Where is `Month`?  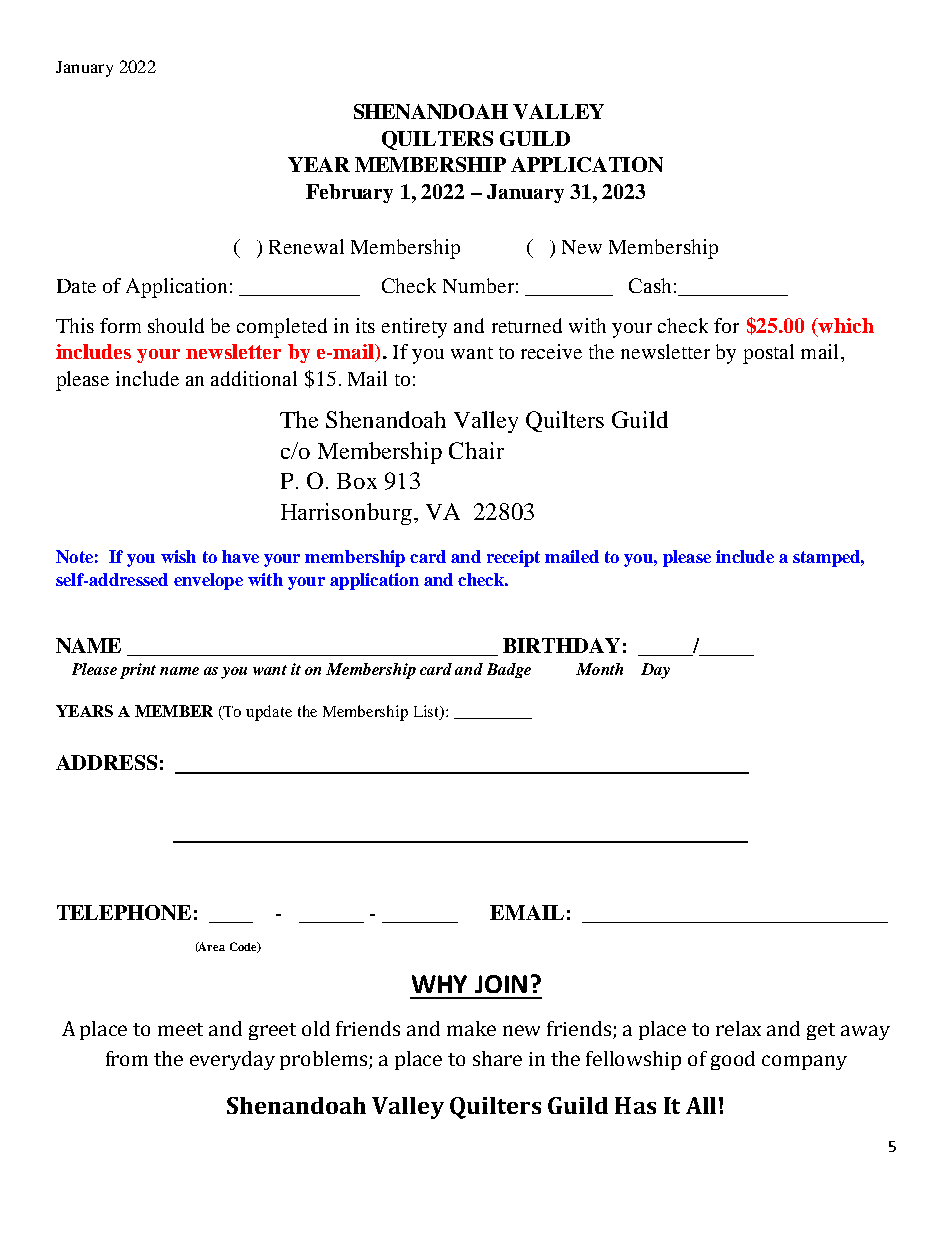 Month is located at coordinates (599, 669).
